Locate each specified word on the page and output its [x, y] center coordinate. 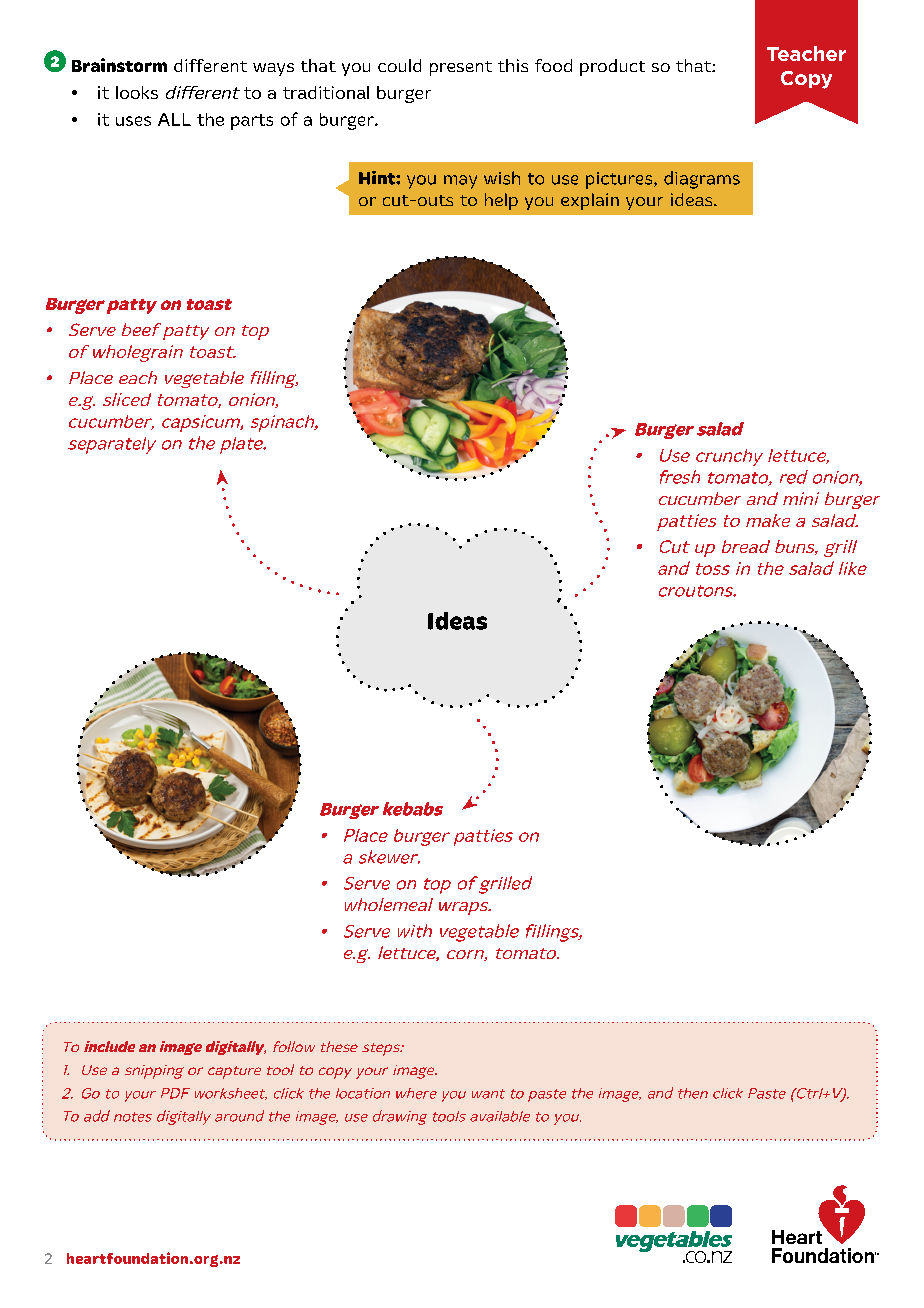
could [399, 65]
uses [133, 121]
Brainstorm [119, 65]
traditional [326, 92]
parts [252, 122]
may [460, 182]
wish [502, 178]
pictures [620, 180]
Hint [378, 178]
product [612, 67]
